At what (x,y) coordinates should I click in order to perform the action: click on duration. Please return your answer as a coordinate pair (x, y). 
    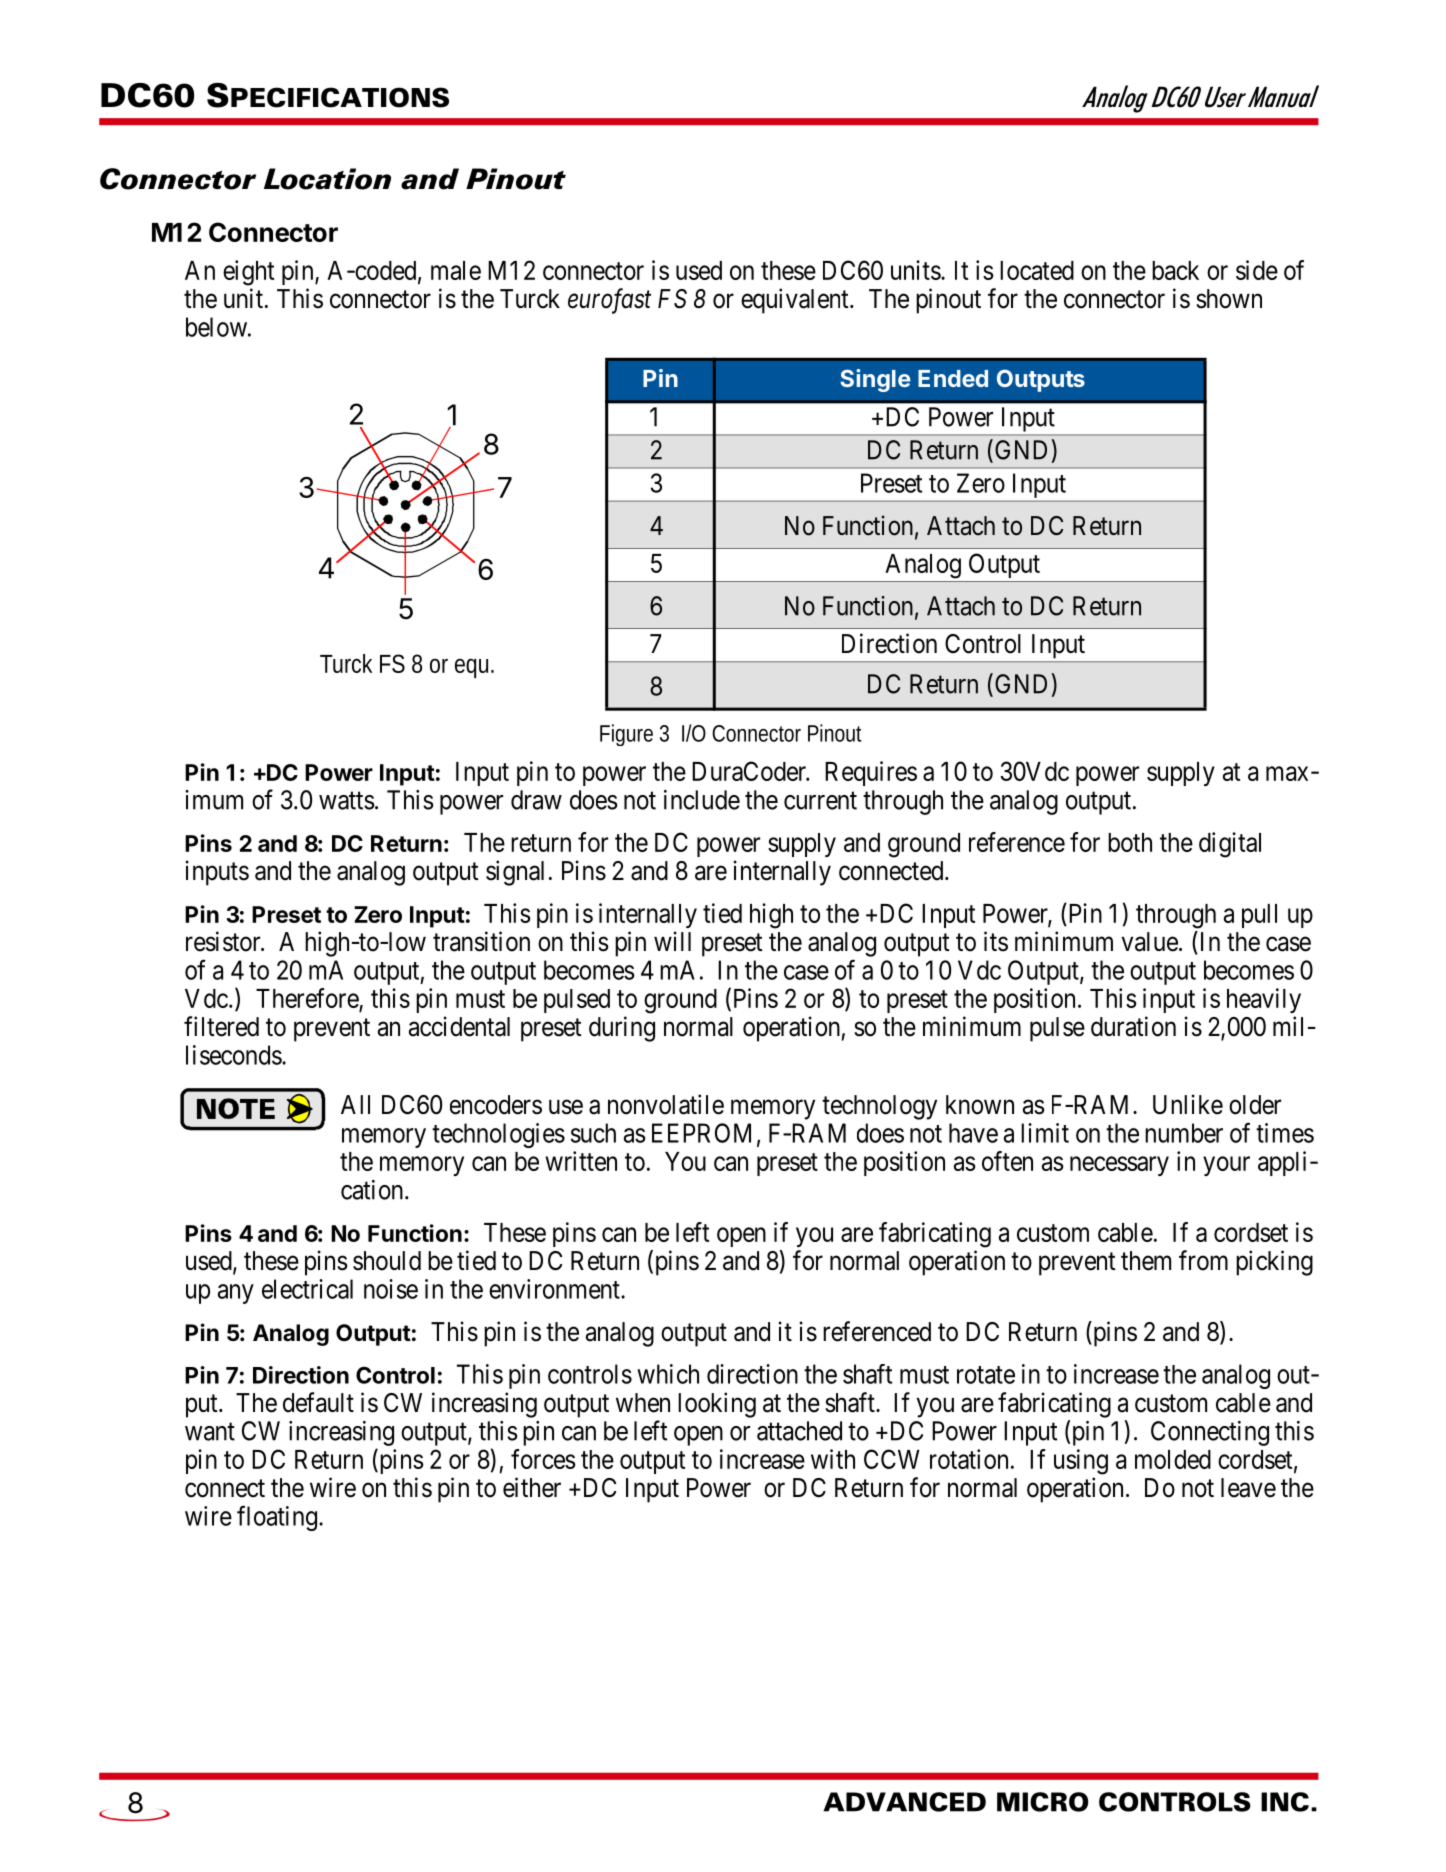
    Looking at the image, I should click on (1133, 1026).
